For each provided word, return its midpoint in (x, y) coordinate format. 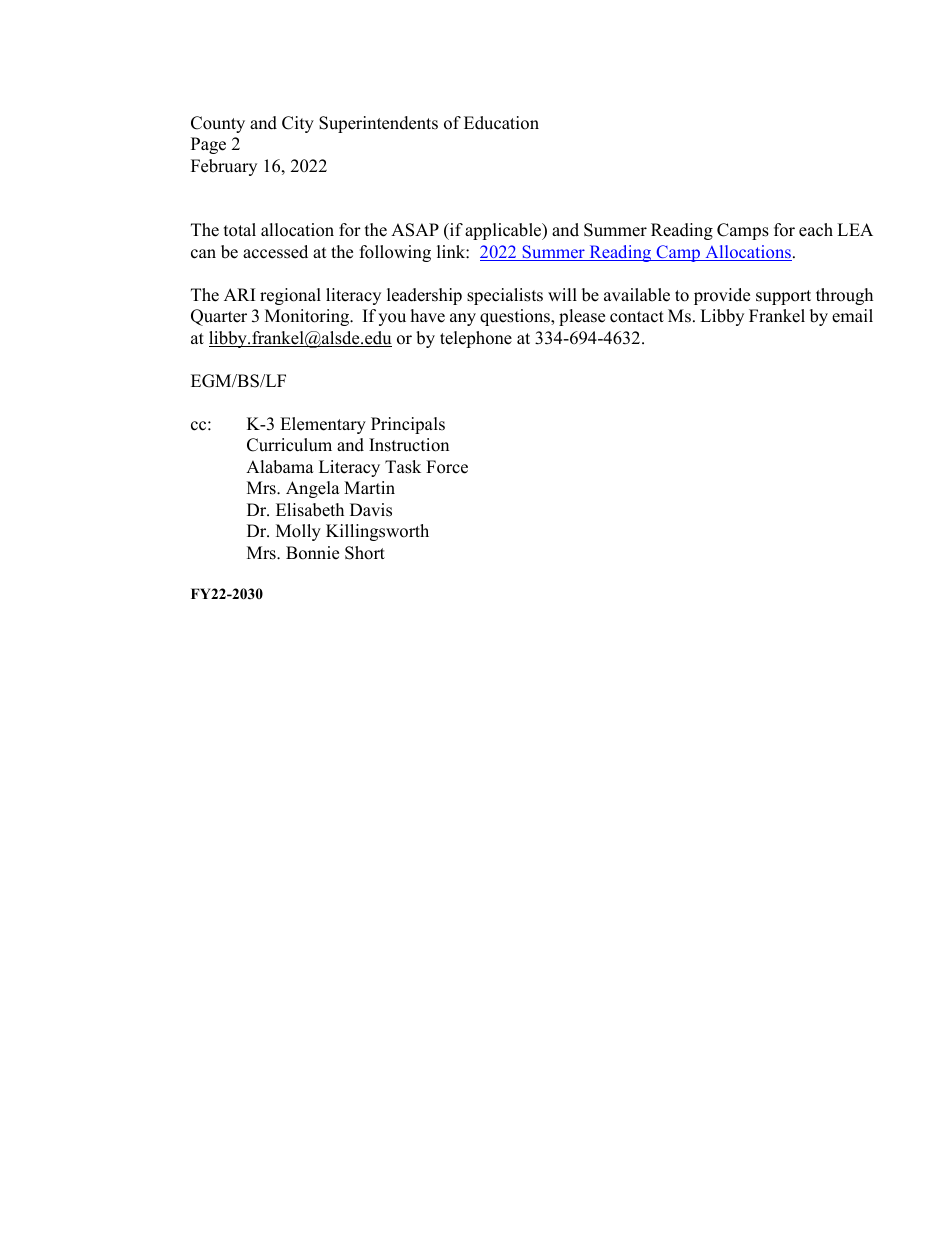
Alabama (280, 467)
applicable (504, 231)
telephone (476, 339)
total (240, 230)
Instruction (409, 445)
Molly (298, 532)
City (298, 124)
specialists (505, 296)
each (816, 230)
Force (447, 467)
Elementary (323, 425)
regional (290, 296)
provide (722, 296)
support (783, 297)
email (852, 316)
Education (501, 123)
